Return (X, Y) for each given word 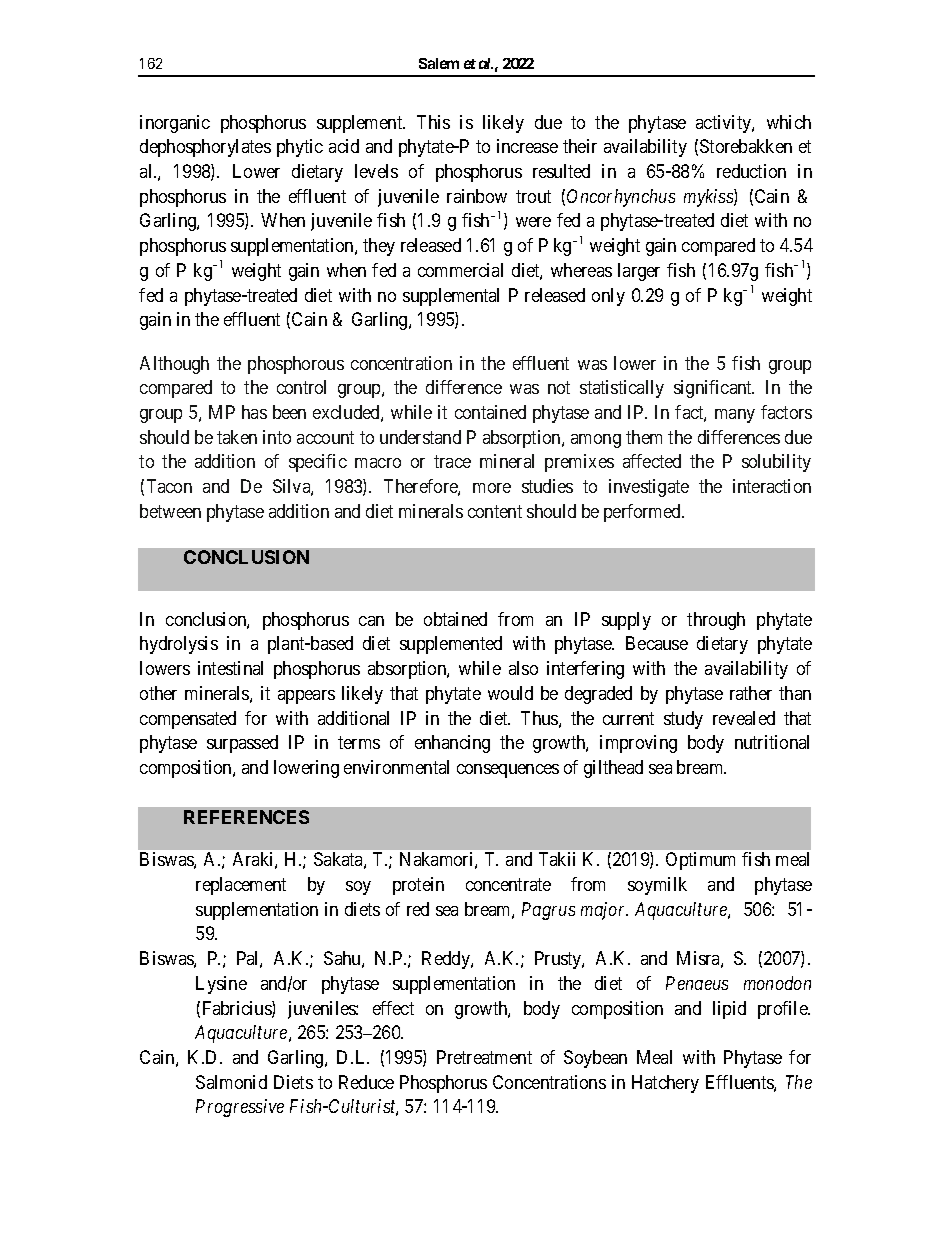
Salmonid (231, 1082)
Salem (439, 63)
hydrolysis (179, 645)
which (789, 122)
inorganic (175, 124)
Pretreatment (484, 1057)
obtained (455, 619)
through (716, 621)
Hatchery (665, 1084)
